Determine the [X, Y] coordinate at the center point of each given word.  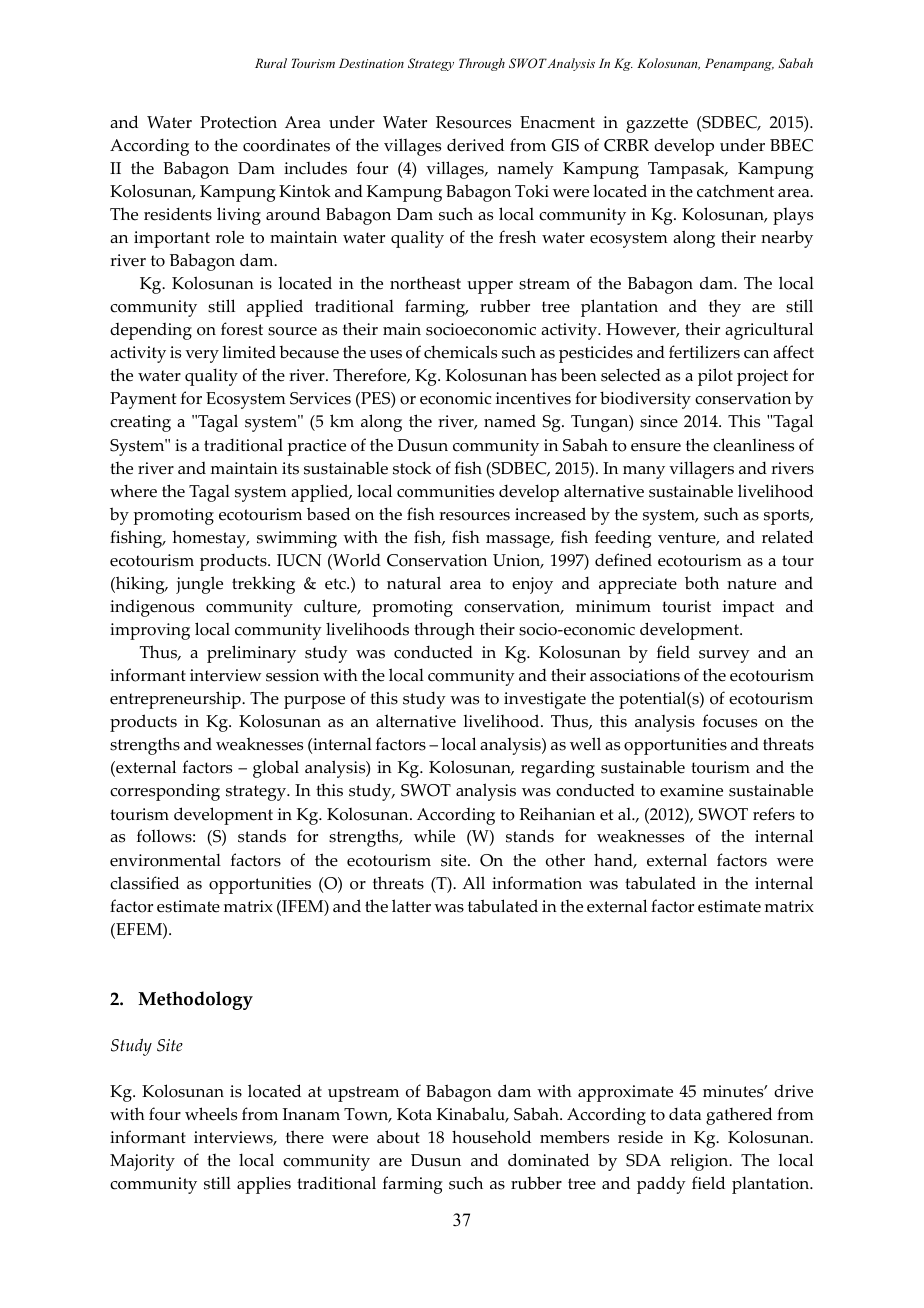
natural [414, 583]
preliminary [251, 654]
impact [748, 608]
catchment [735, 191]
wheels [211, 1114]
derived [475, 145]
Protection [238, 122]
